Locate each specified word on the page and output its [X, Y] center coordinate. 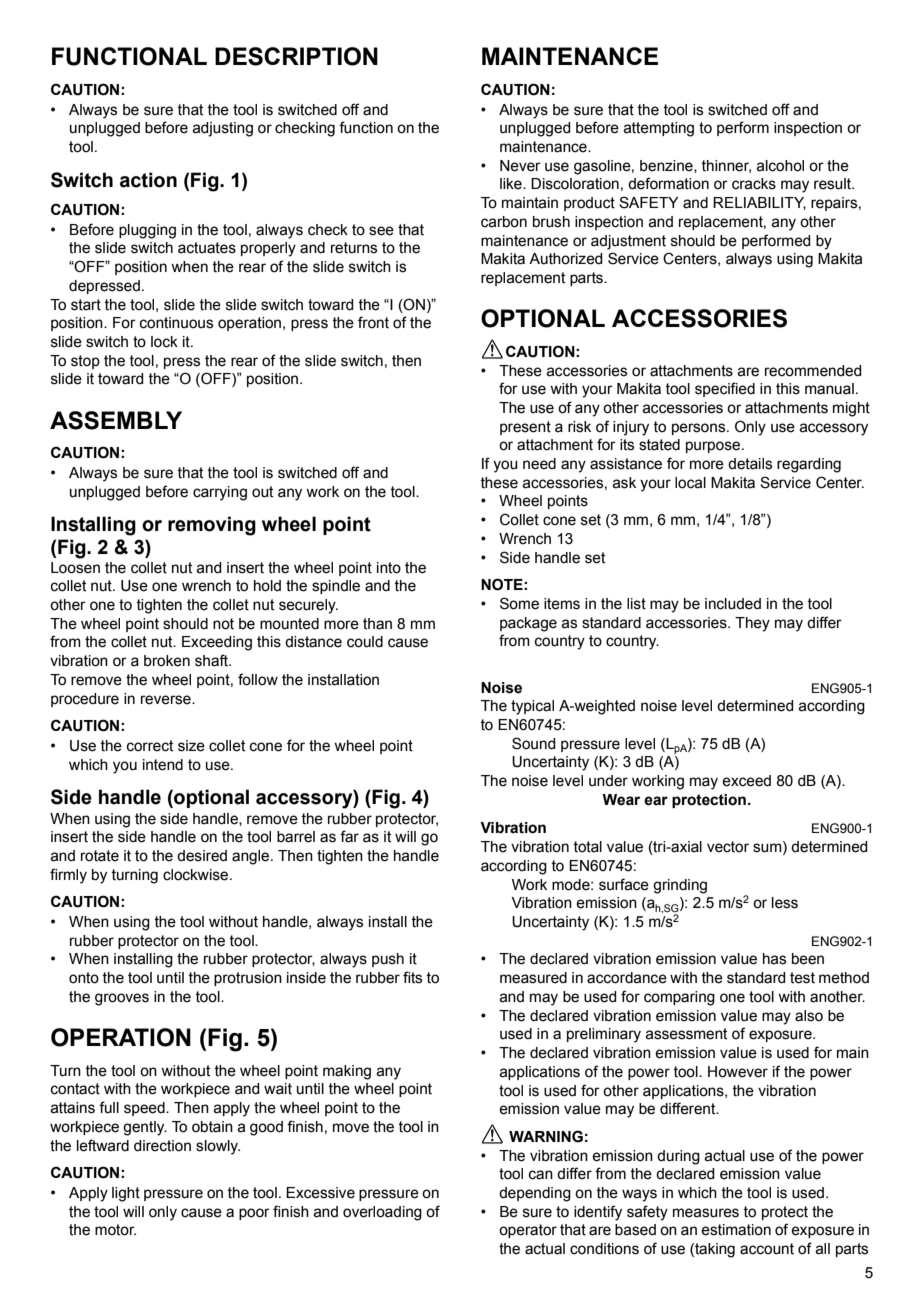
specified [725, 389]
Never [520, 166]
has [774, 959]
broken [167, 661]
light [126, 1194]
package [528, 624]
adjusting [222, 129]
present [525, 428]
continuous [176, 323]
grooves [122, 999]
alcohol [780, 166]
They [752, 624]
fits [412, 977]
